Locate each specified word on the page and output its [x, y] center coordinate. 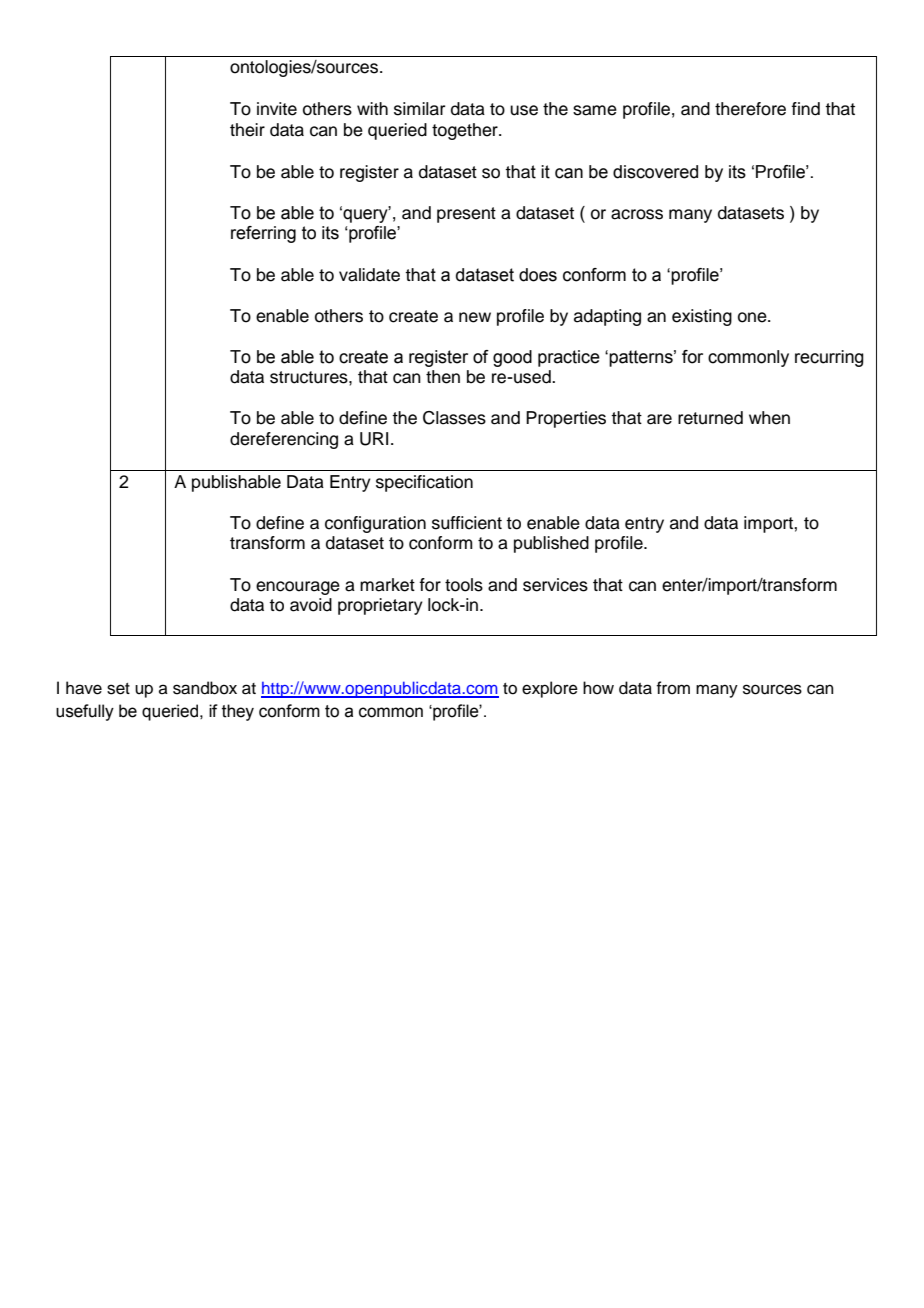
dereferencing [284, 440]
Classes [454, 418]
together [466, 131]
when [769, 418]
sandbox [205, 688]
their [247, 130]
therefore [750, 109]
